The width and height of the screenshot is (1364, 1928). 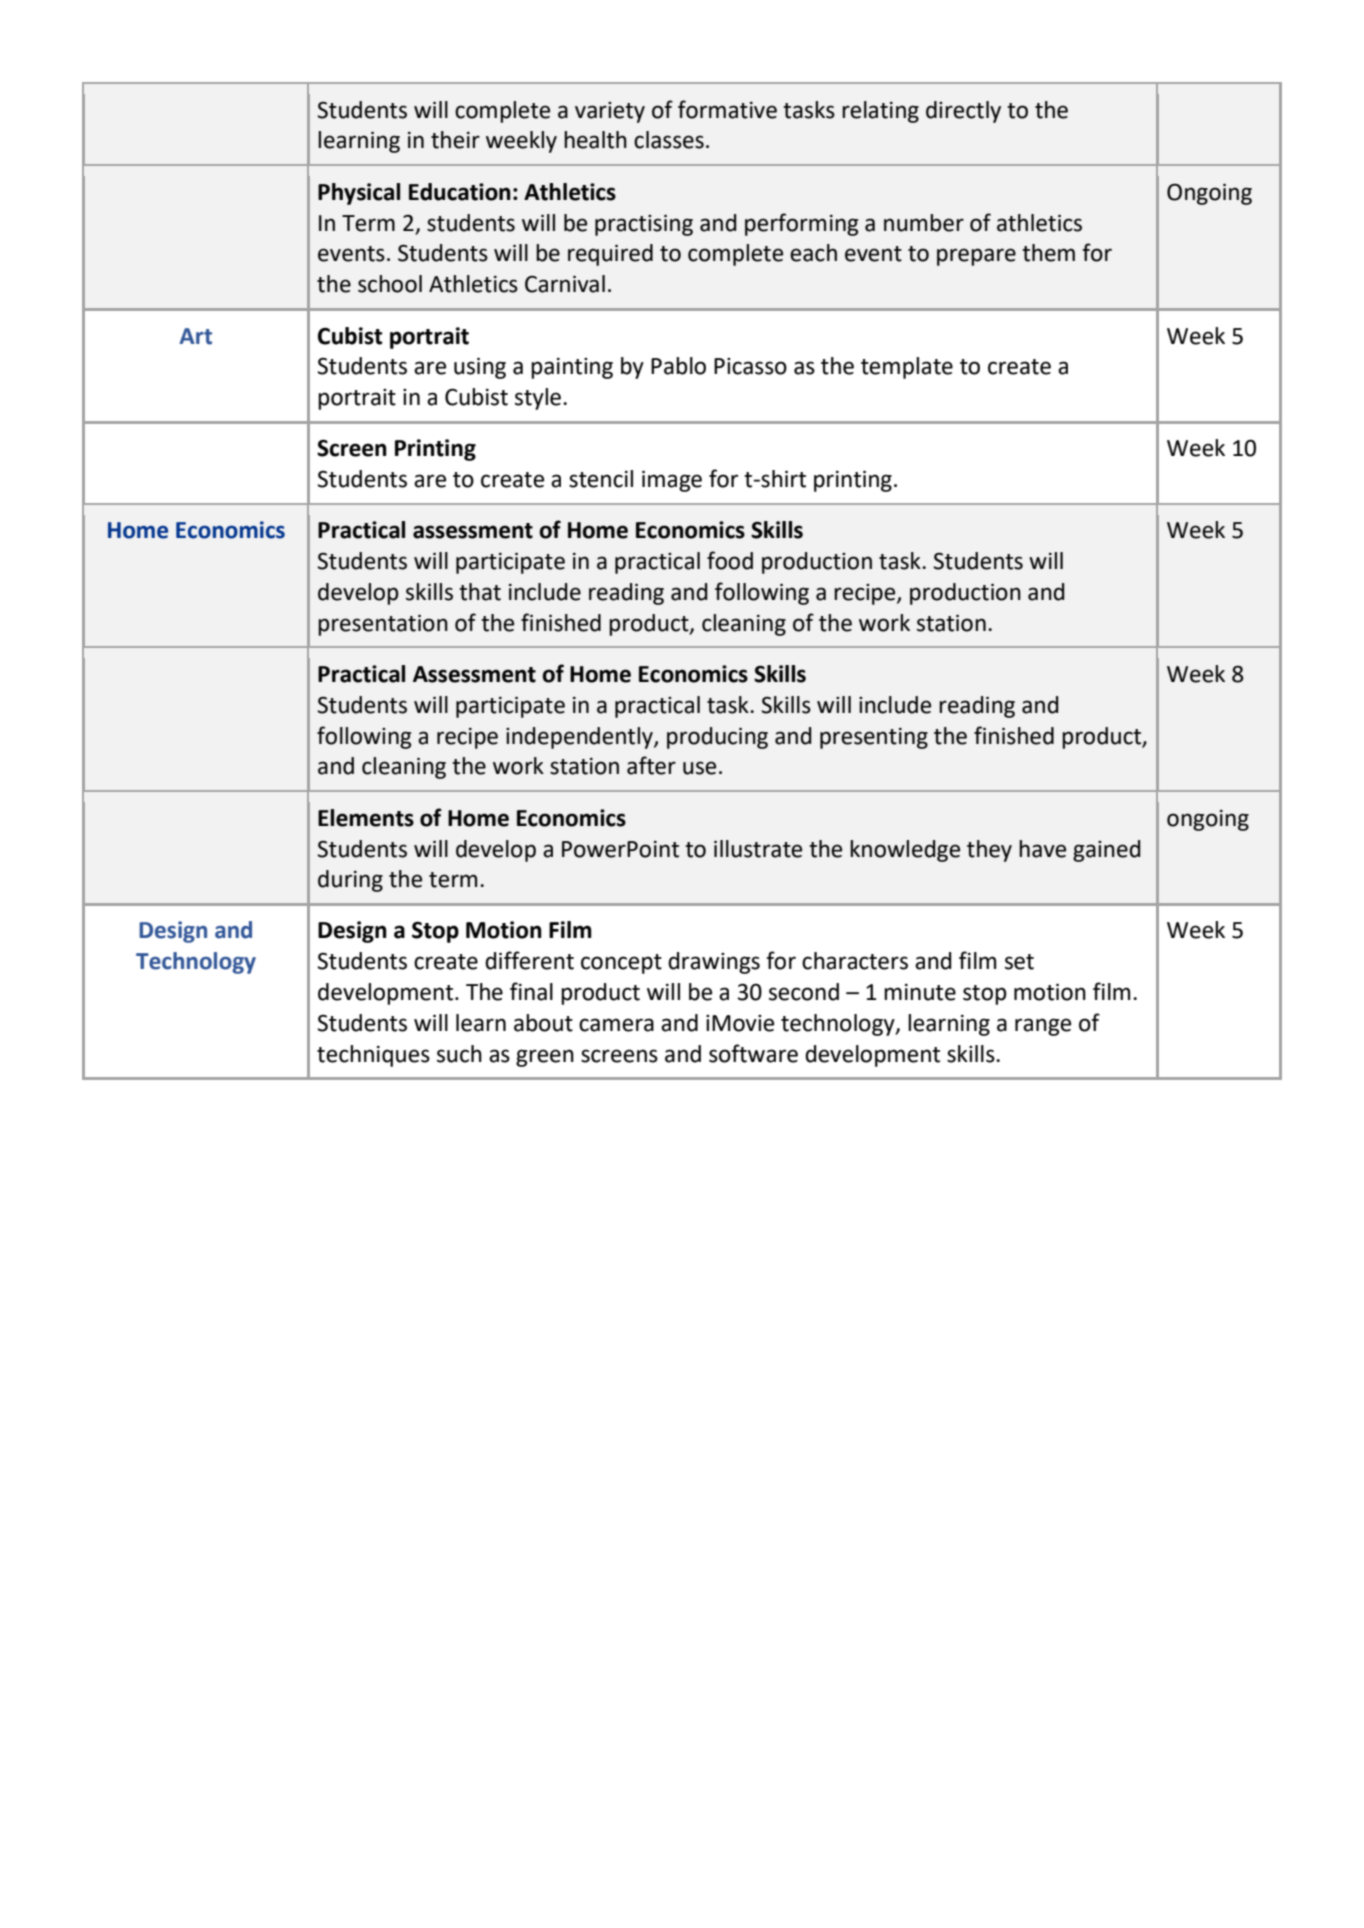 What do you see at coordinates (480, 592) in the screenshot?
I see `that` at bounding box center [480, 592].
